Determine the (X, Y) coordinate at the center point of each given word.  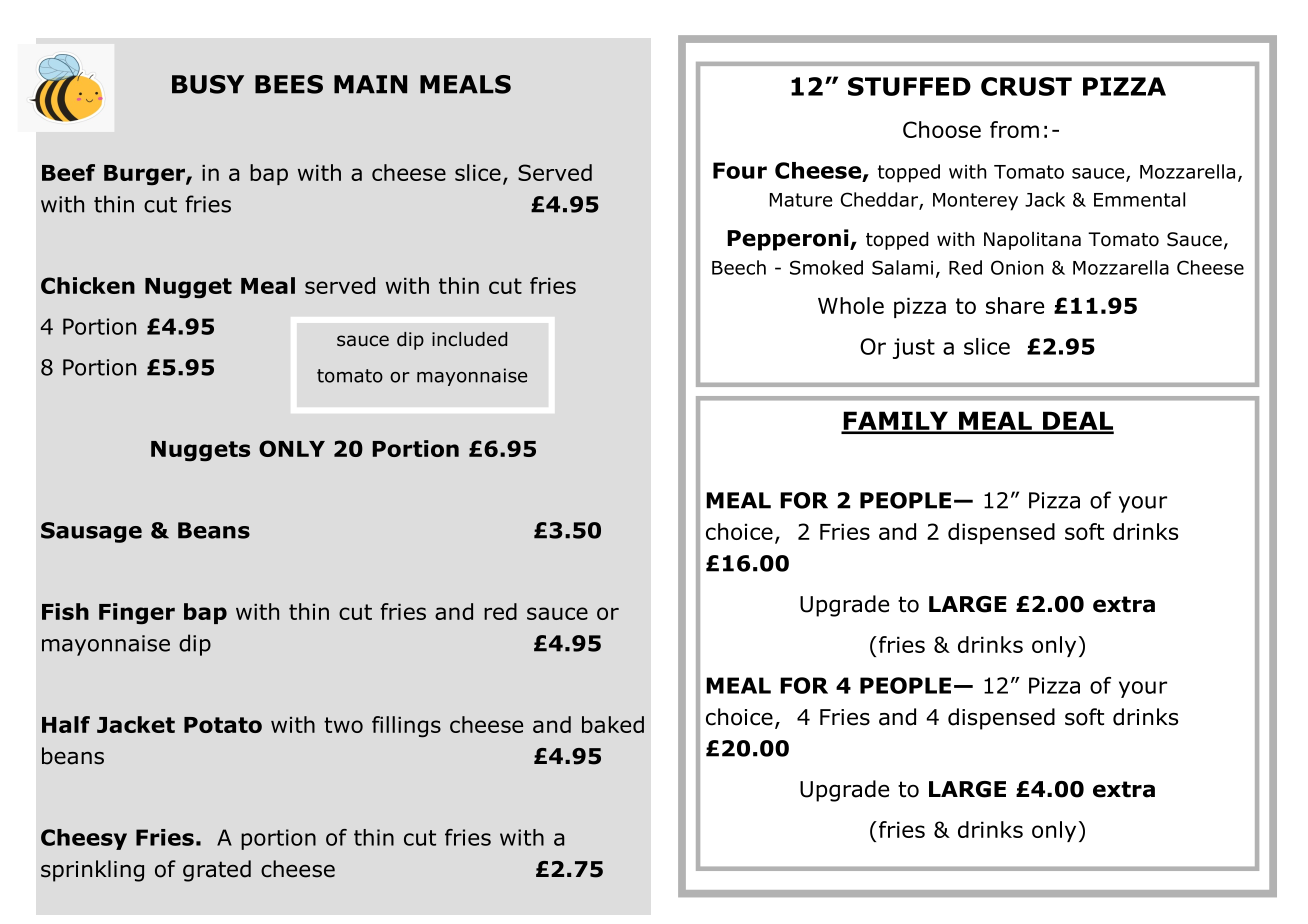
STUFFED (909, 86)
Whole (851, 305)
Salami (902, 267)
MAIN (370, 84)
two (343, 725)
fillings (406, 727)
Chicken (88, 285)
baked (613, 724)
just (914, 348)
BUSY (208, 84)
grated (217, 871)
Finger (137, 614)
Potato (223, 725)
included (469, 339)
